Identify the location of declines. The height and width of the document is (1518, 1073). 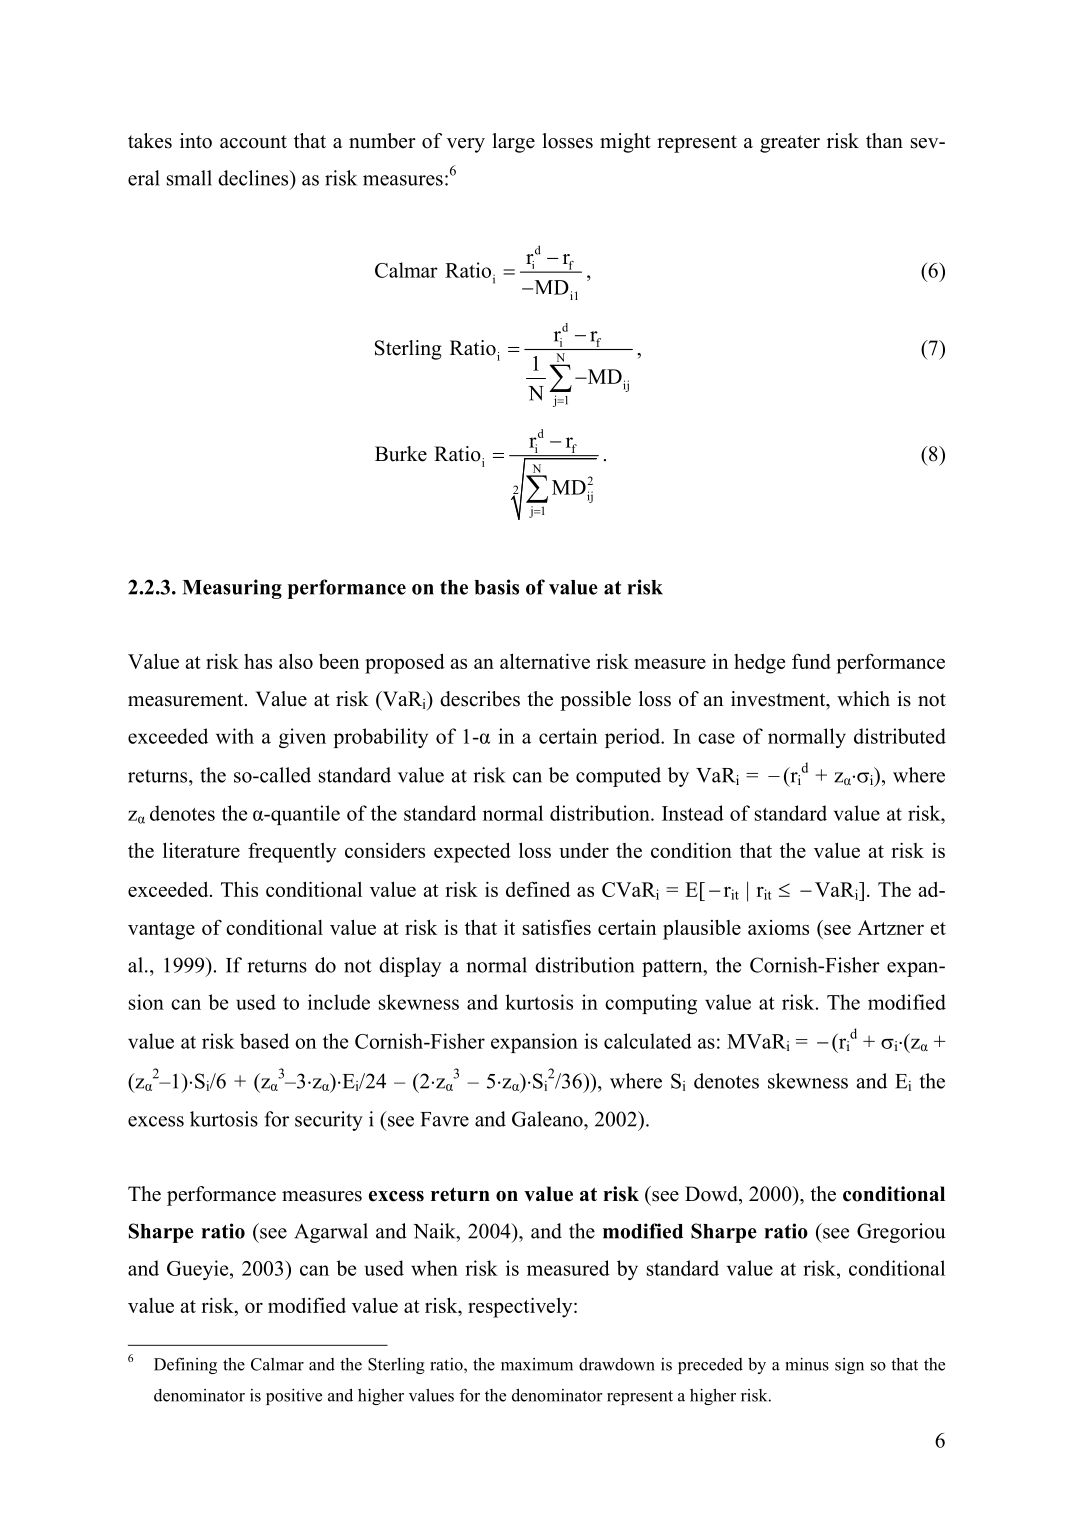
(254, 178).
